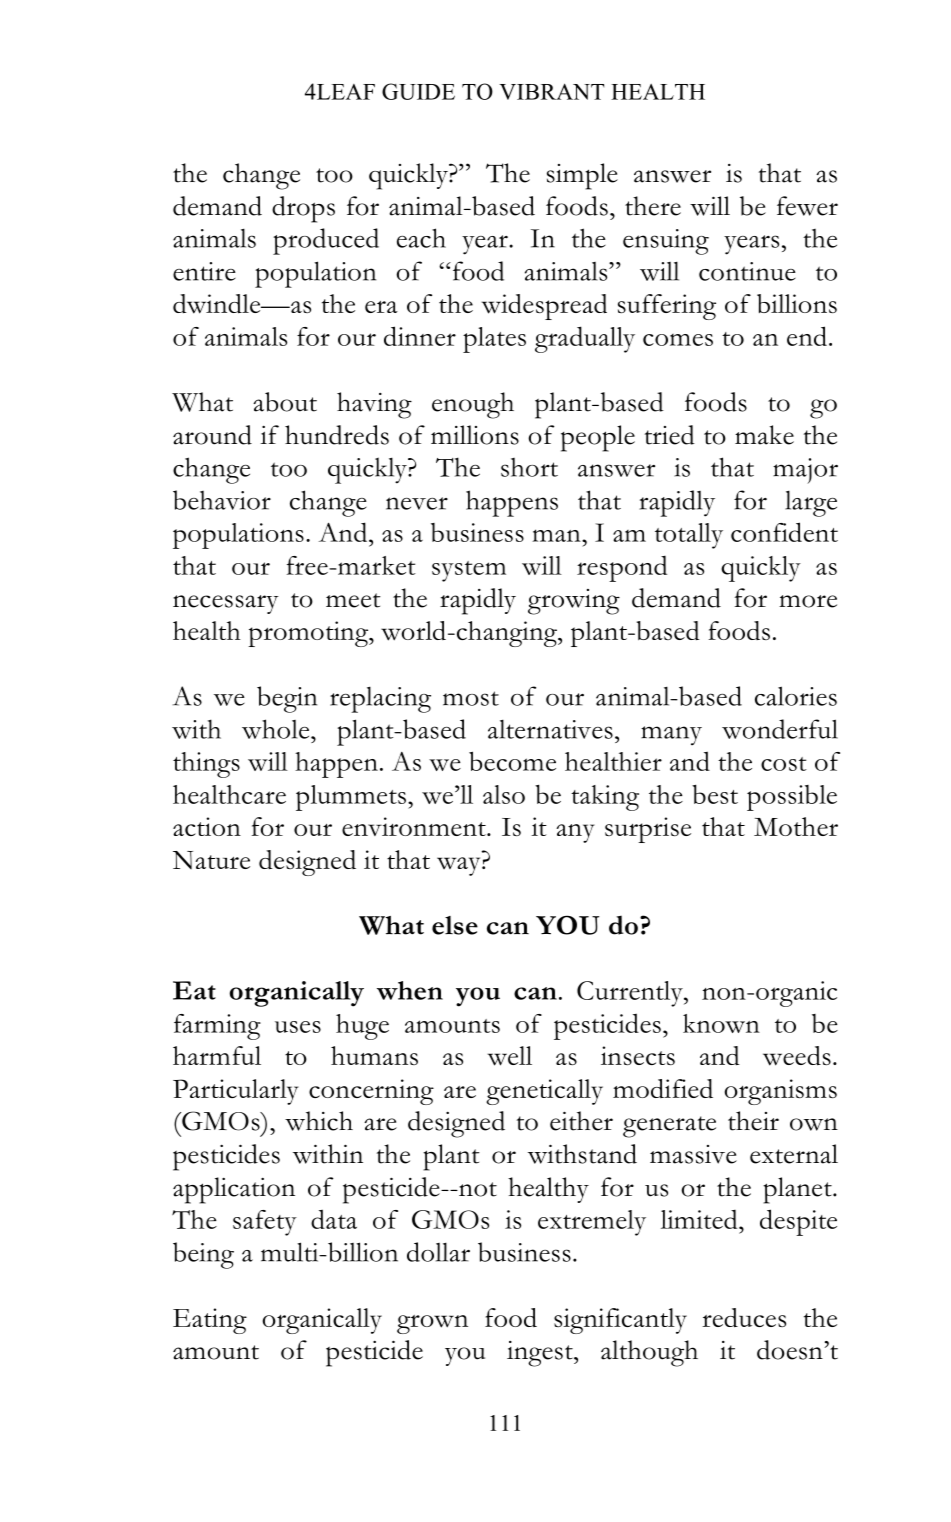  What do you see at coordinates (784, 532) in the screenshot?
I see `confident` at bounding box center [784, 532].
